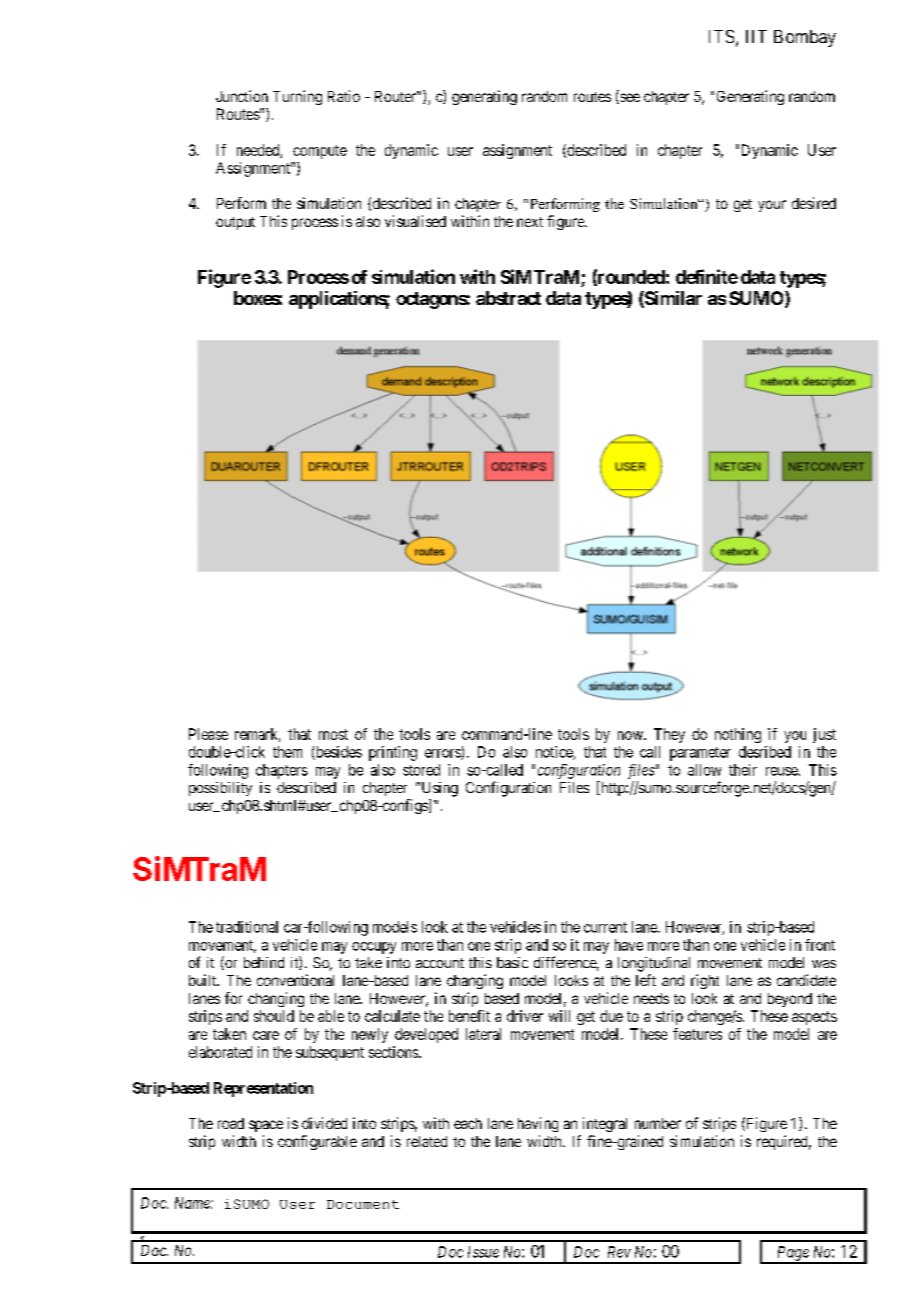  Describe the element at coordinates (443, 754) in the screenshot. I see `errors` at that location.
